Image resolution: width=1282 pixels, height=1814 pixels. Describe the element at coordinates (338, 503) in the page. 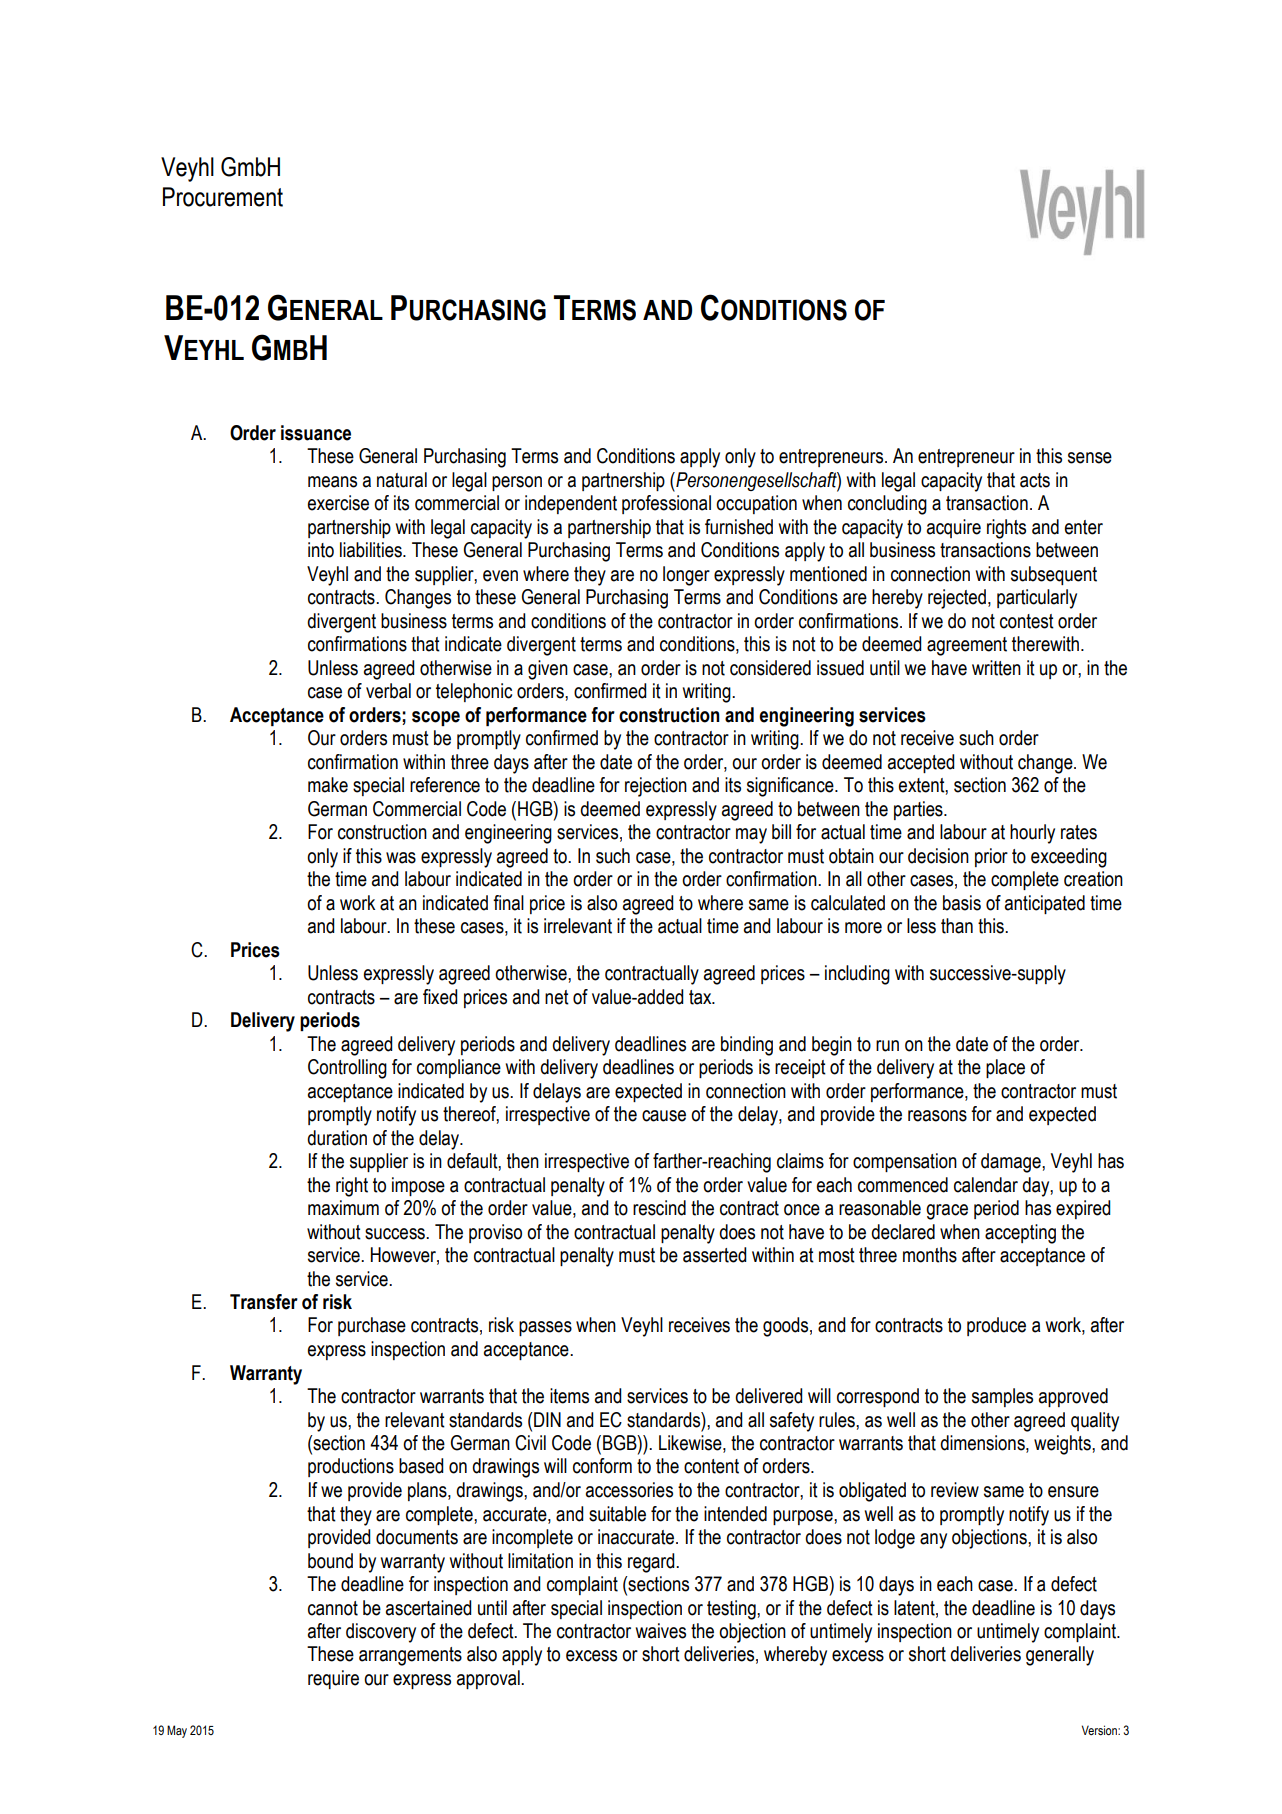

I see `exercise` at that location.
